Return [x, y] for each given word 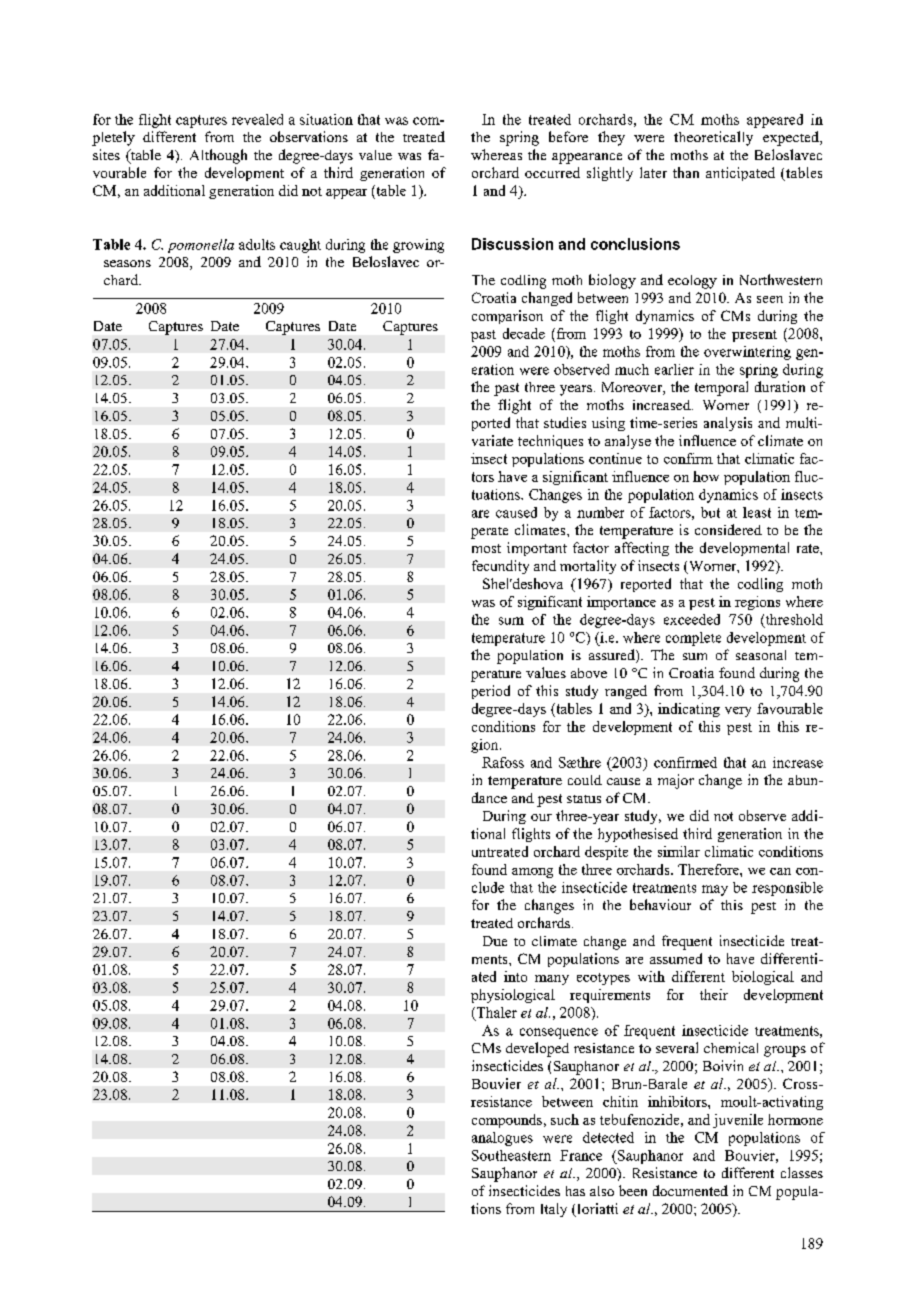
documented [690, 1190]
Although [218, 156]
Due [495, 941]
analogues [502, 1139]
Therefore [709, 869]
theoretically [713, 138]
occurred [552, 172]
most [486, 548]
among [532, 873]
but [710, 512]
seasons [127, 263]
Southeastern [511, 1155]
